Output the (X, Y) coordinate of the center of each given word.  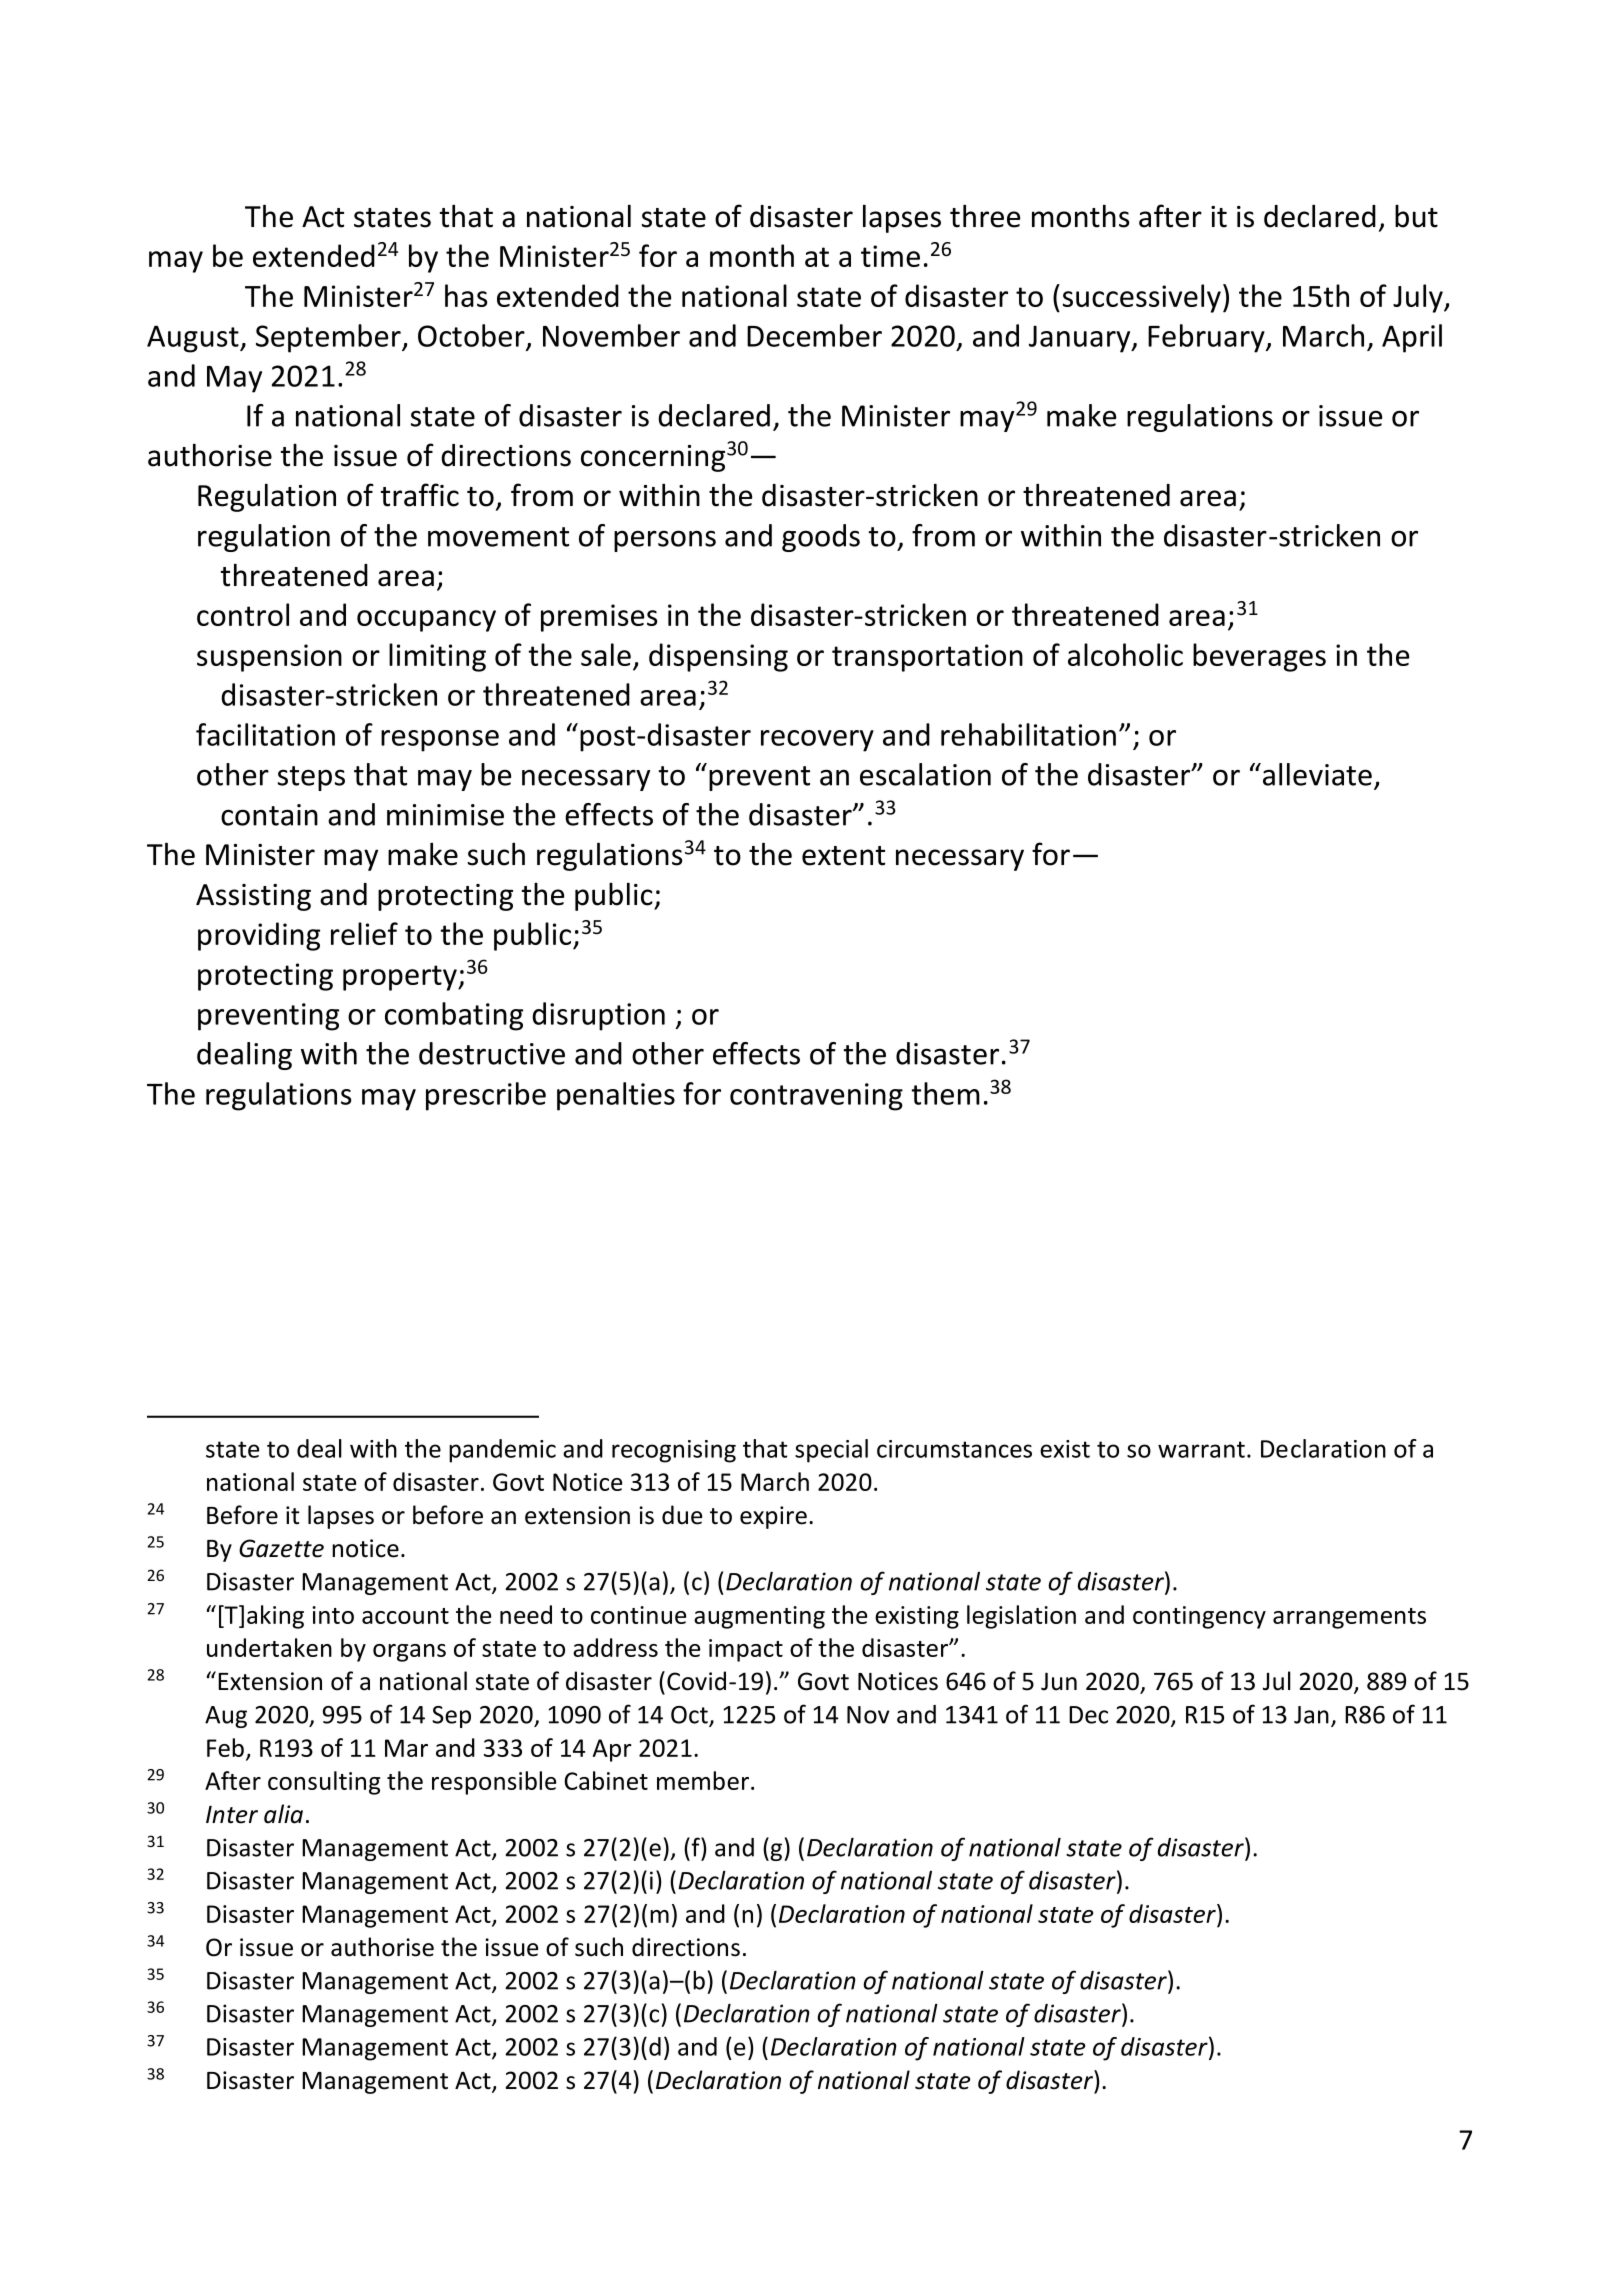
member (703, 1780)
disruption (598, 1016)
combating (454, 1016)
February (1207, 338)
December (814, 335)
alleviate (1317, 774)
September (329, 338)
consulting (324, 1783)
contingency (1199, 1617)
